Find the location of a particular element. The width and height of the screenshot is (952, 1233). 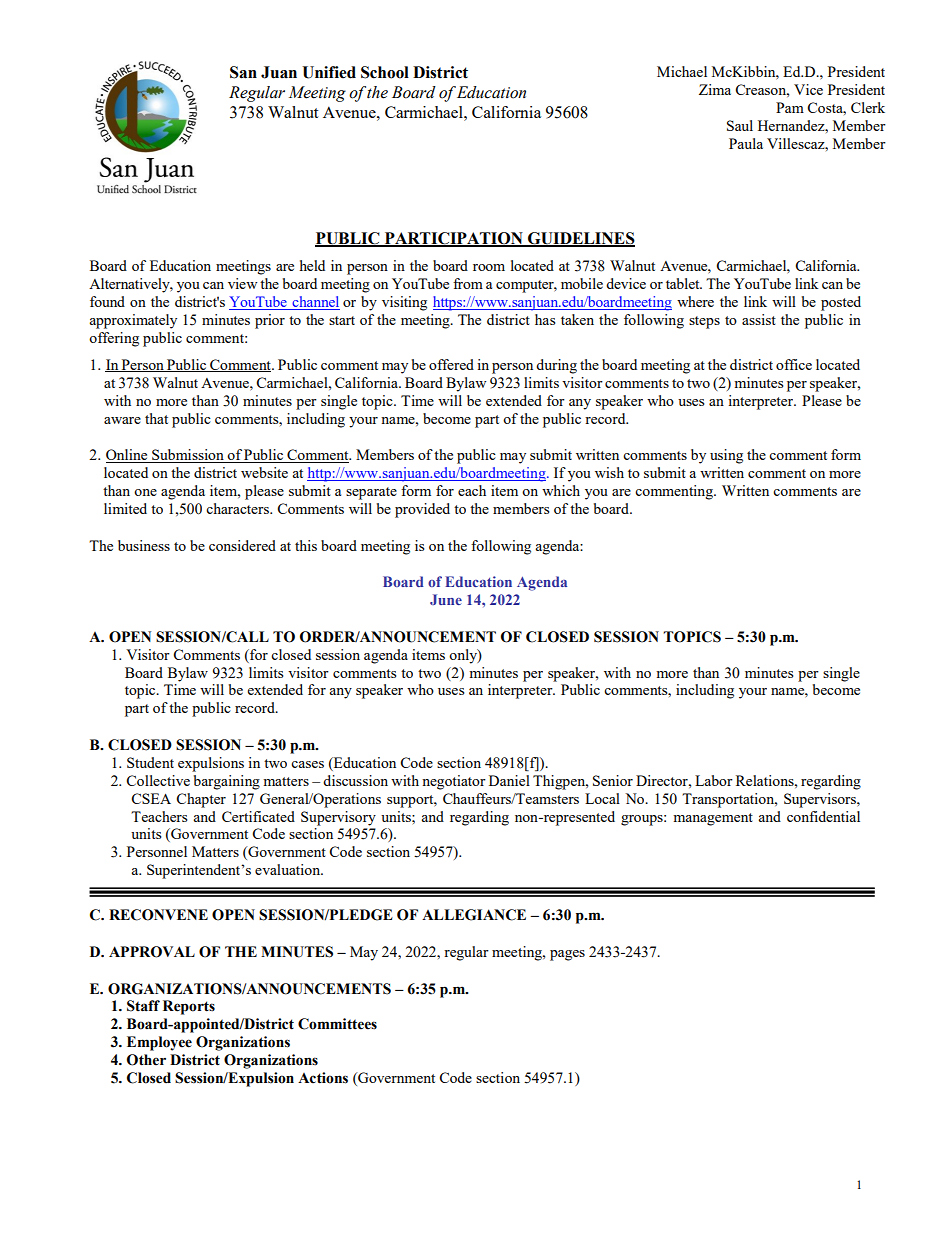

Daniel is located at coordinates (509, 780).
